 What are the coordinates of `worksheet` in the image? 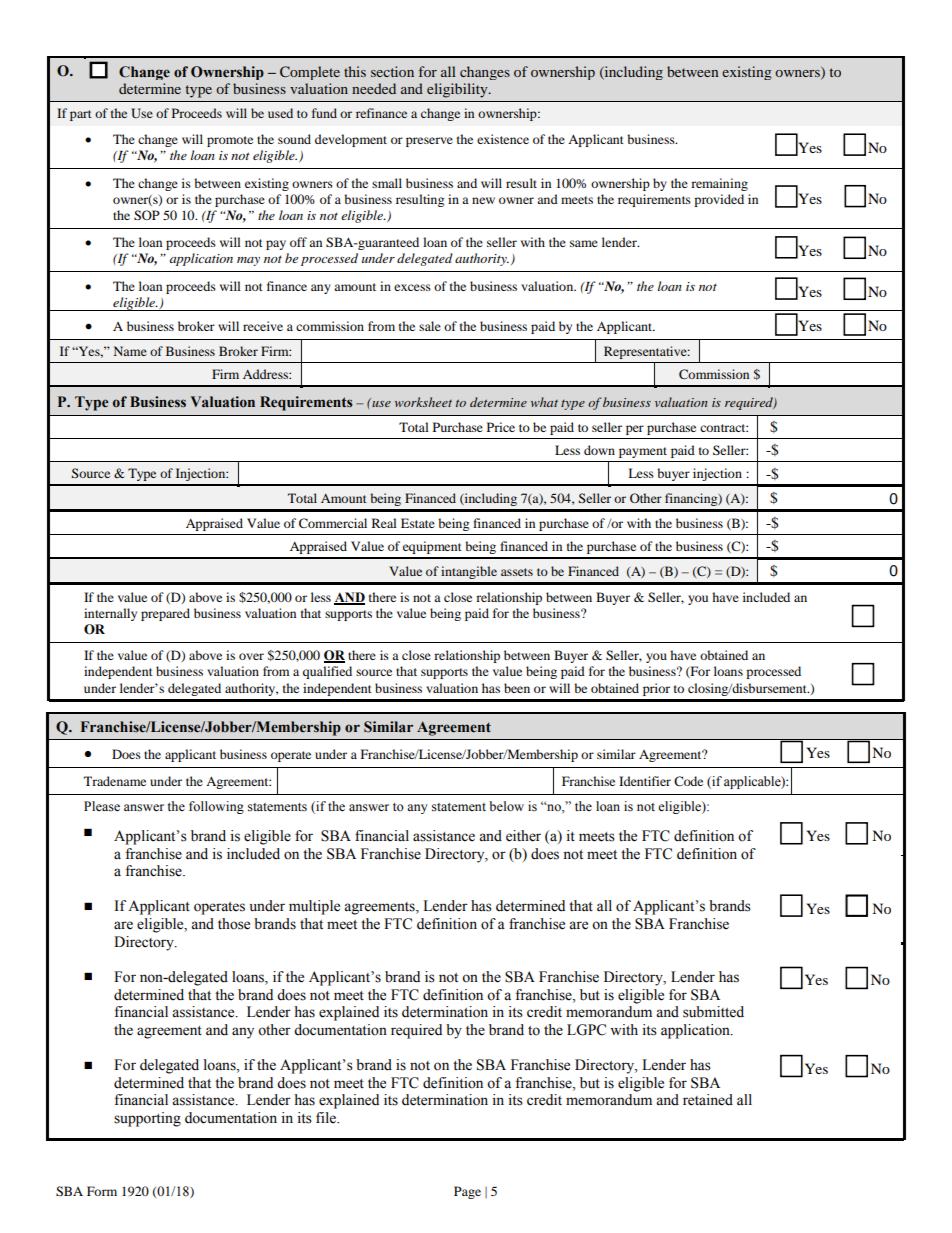 It's located at (423, 402).
